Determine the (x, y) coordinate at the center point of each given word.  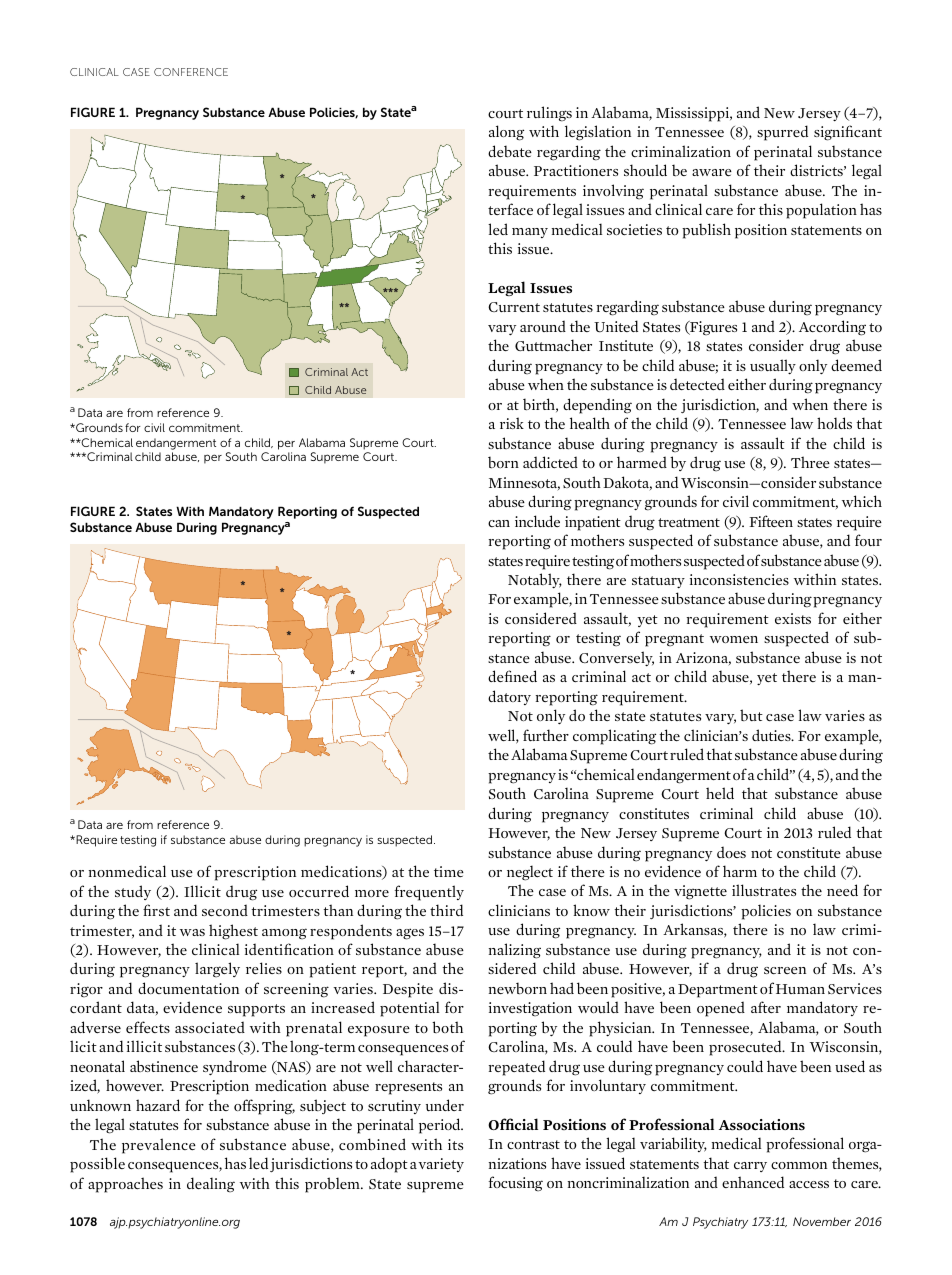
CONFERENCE (191, 72)
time (449, 871)
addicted (550, 462)
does (731, 852)
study (133, 892)
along (506, 133)
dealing (211, 1184)
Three (810, 462)
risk (512, 423)
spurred (782, 133)
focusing (516, 1183)
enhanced (753, 1182)
